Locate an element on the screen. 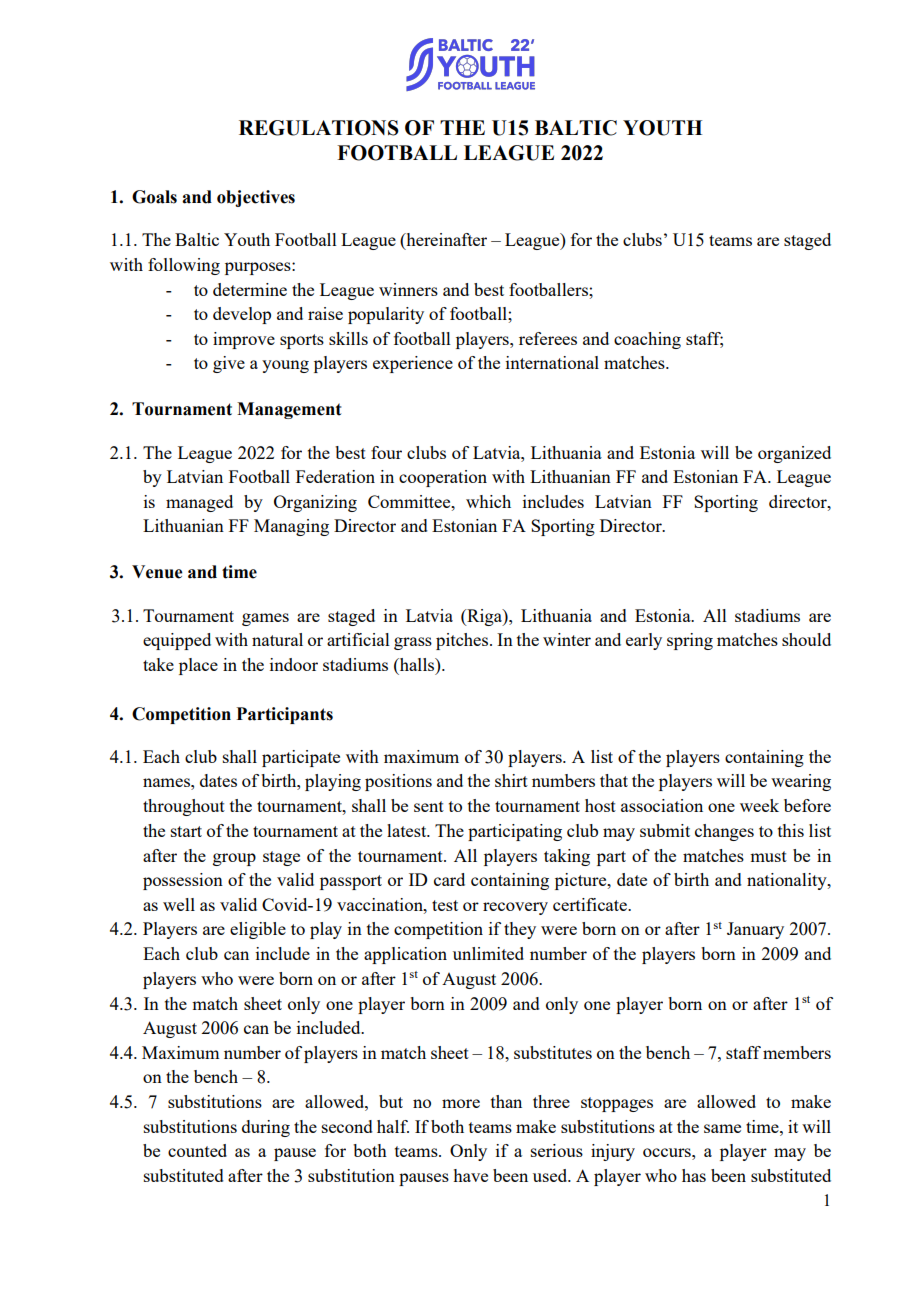 This screenshot has width=924, height=1308. coaching is located at coordinates (647, 340).
